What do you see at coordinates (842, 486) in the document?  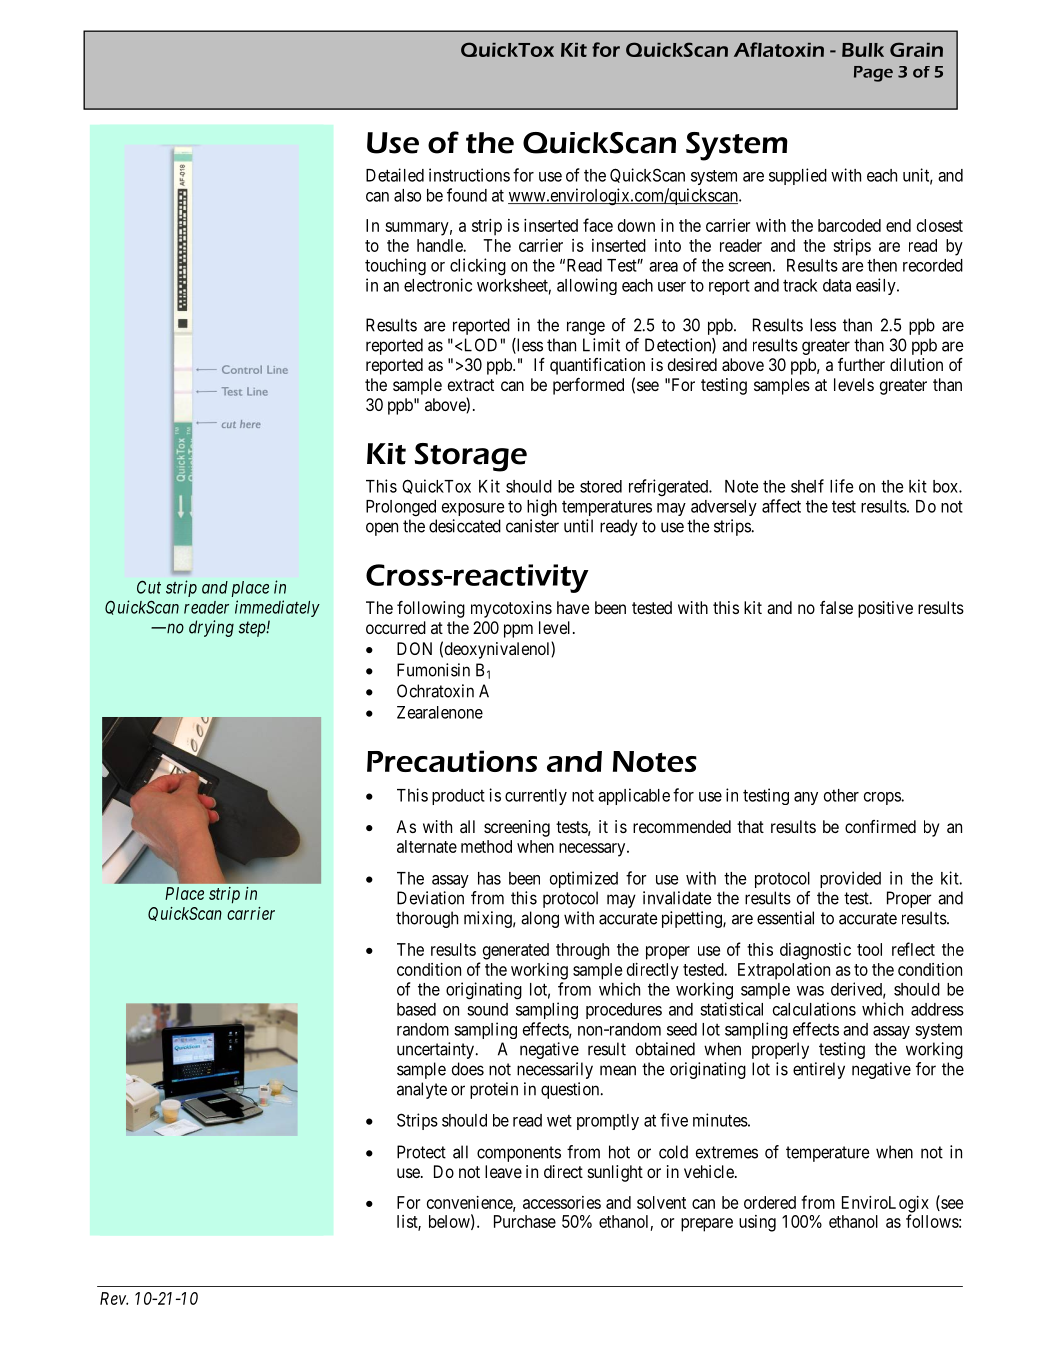 I see `life` at bounding box center [842, 486].
